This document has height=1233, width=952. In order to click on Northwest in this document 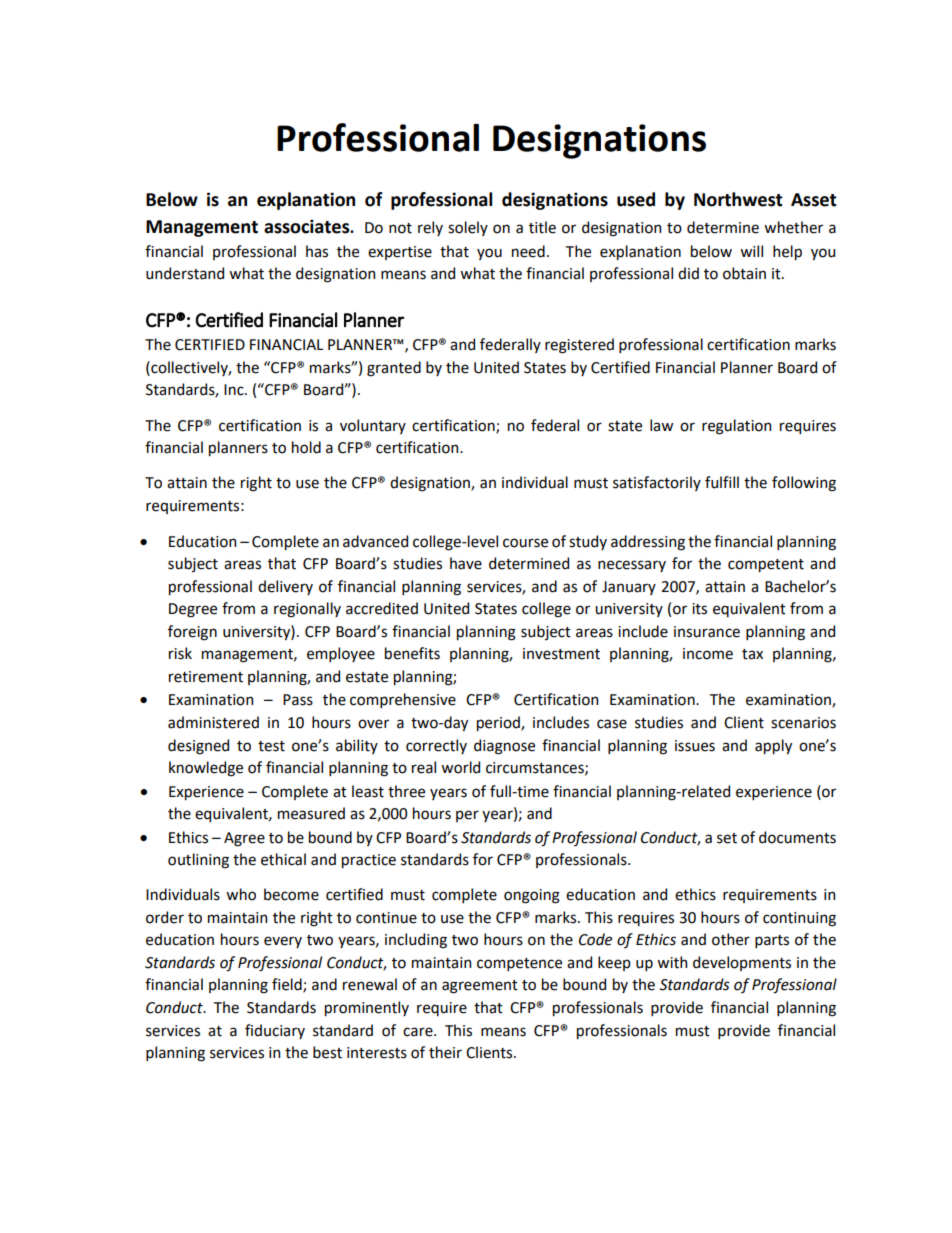, I will do `click(738, 199)`.
